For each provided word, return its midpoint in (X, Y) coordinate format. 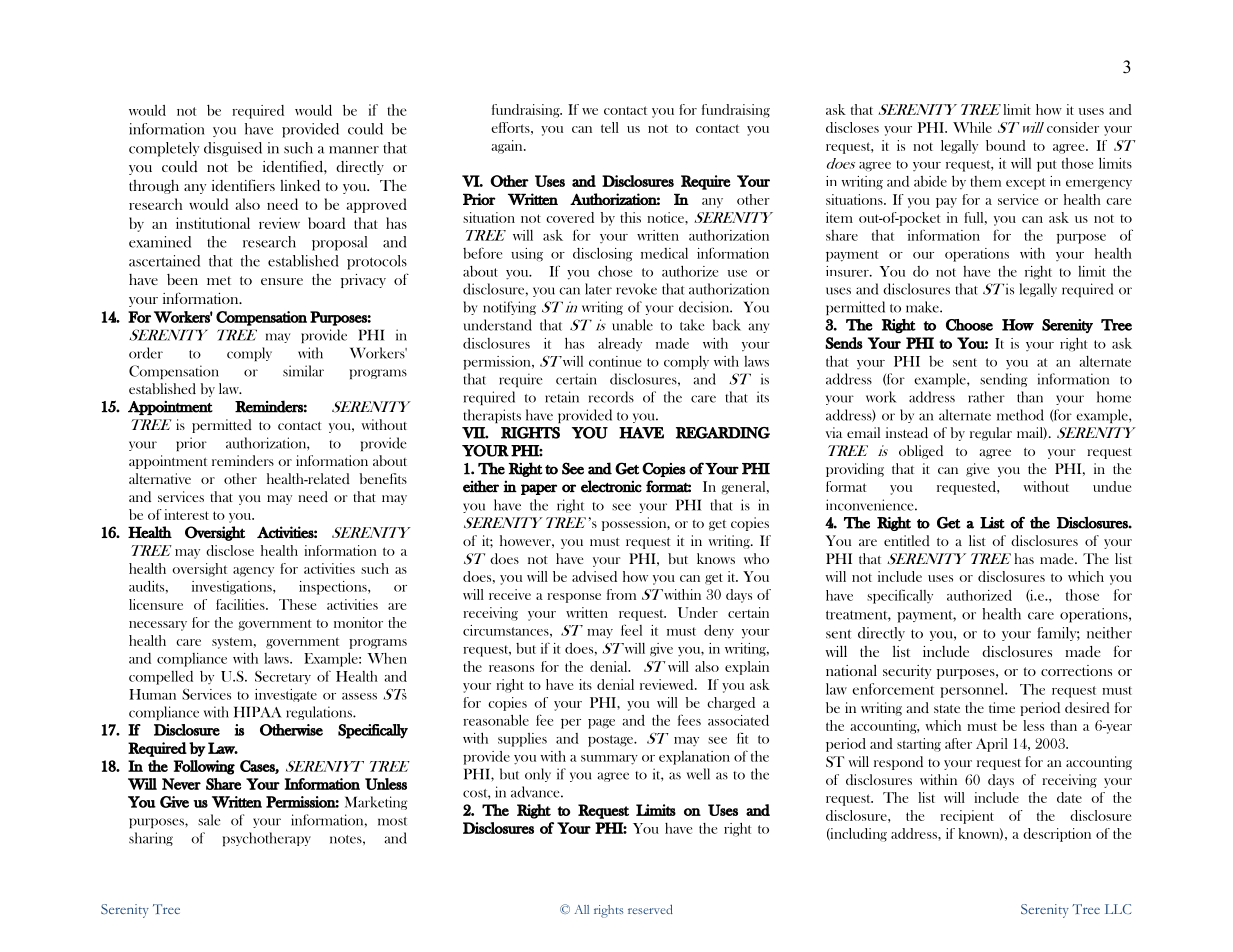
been (182, 279)
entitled (907, 540)
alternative (160, 478)
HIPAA (258, 712)
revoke (636, 289)
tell (610, 127)
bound (1006, 145)
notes (347, 839)
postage (612, 741)
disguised (233, 149)
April (992, 745)
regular (991, 434)
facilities (241, 604)
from (621, 594)
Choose (969, 325)
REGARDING (723, 433)
